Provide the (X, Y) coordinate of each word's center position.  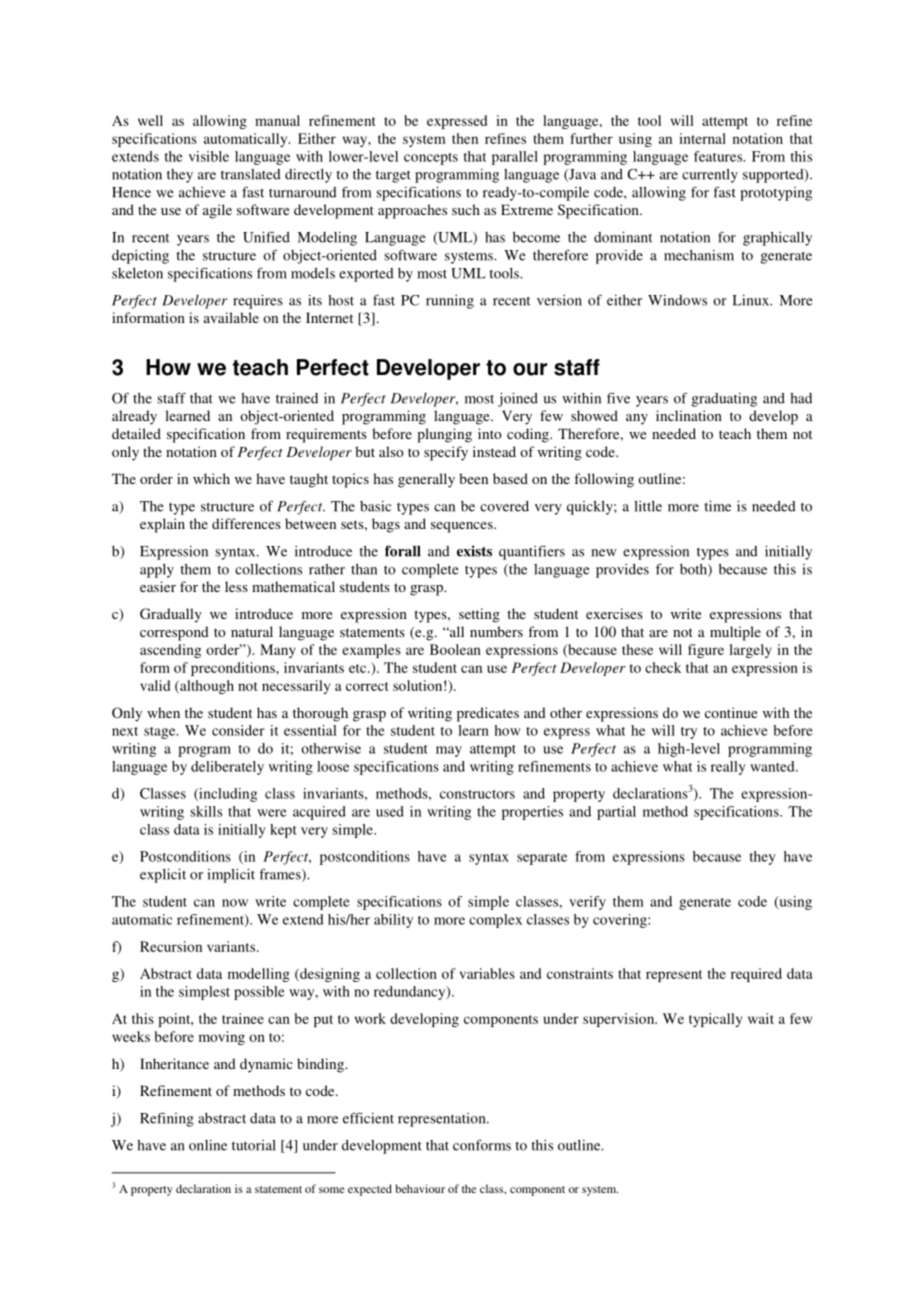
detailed (136, 433)
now (235, 903)
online (208, 1145)
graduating (724, 400)
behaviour (420, 1188)
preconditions (234, 669)
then (465, 138)
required (756, 975)
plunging (444, 435)
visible (209, 156)
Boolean (455, 649)
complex (495, 921)
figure (706, 651)
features (719, 156)
